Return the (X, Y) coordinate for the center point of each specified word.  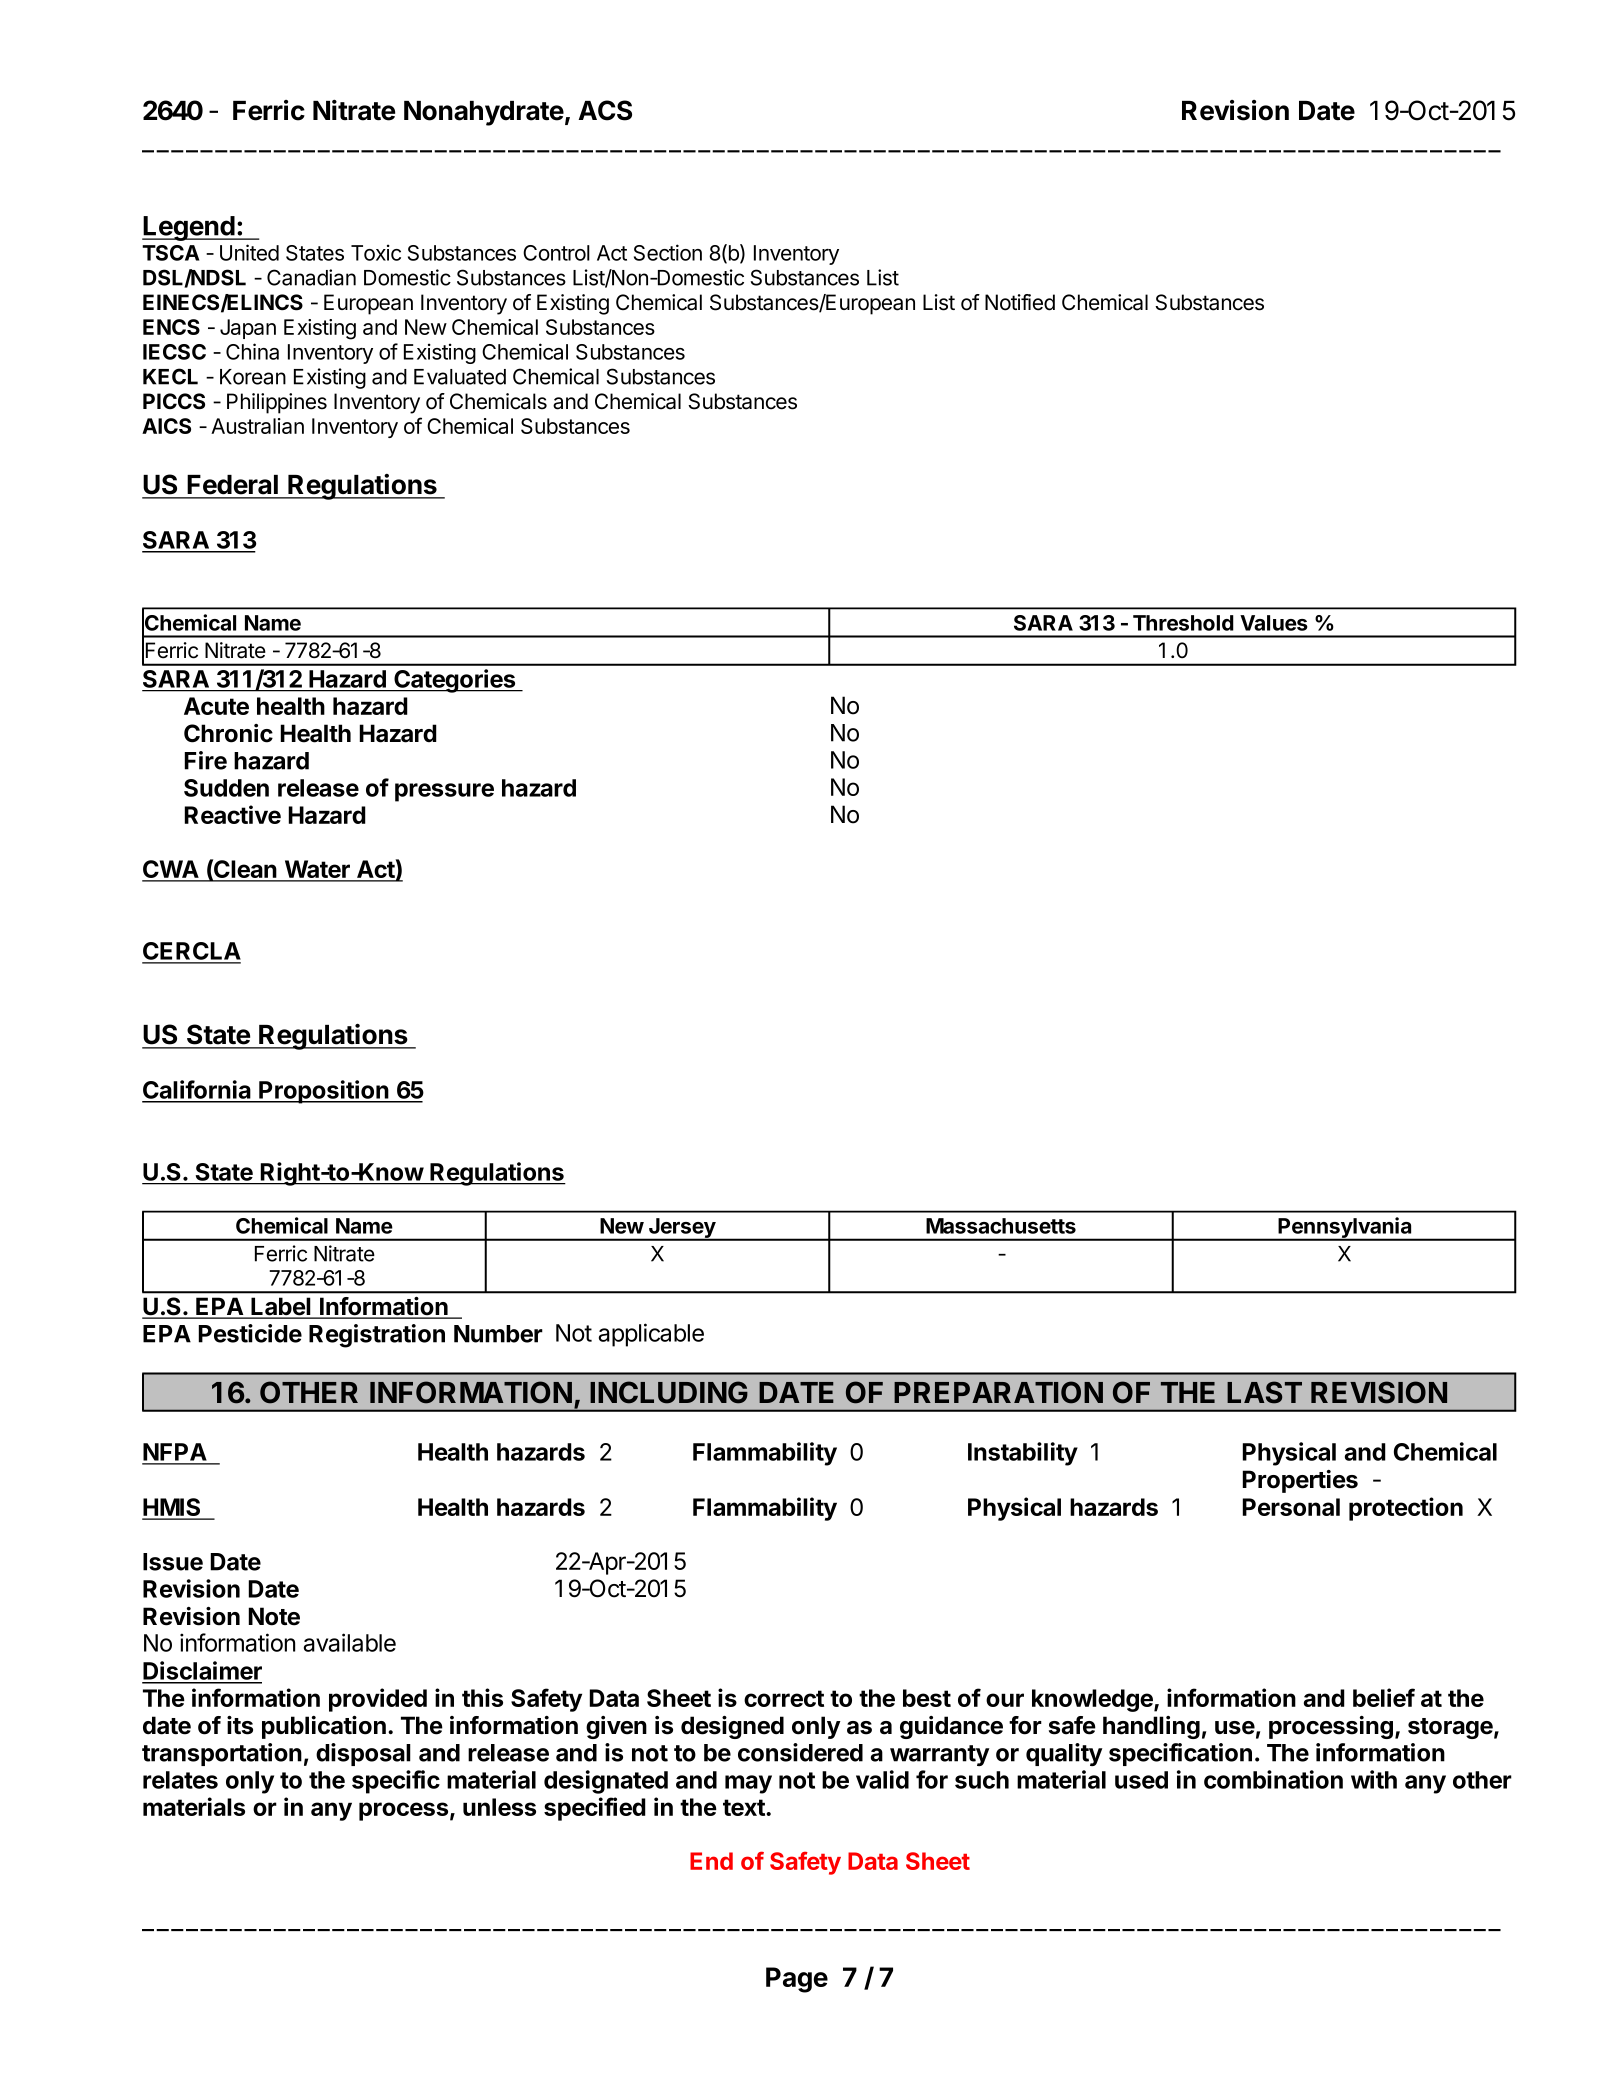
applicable (651, 1335)
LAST (1264, 1392)
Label (281, 1307)
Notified (1020, 302)
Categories (455, 681)
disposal (363, 1754)
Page (797, 1980)
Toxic (376, 252)
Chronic (228, 733)
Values (1274, 623)
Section (668, 252)
